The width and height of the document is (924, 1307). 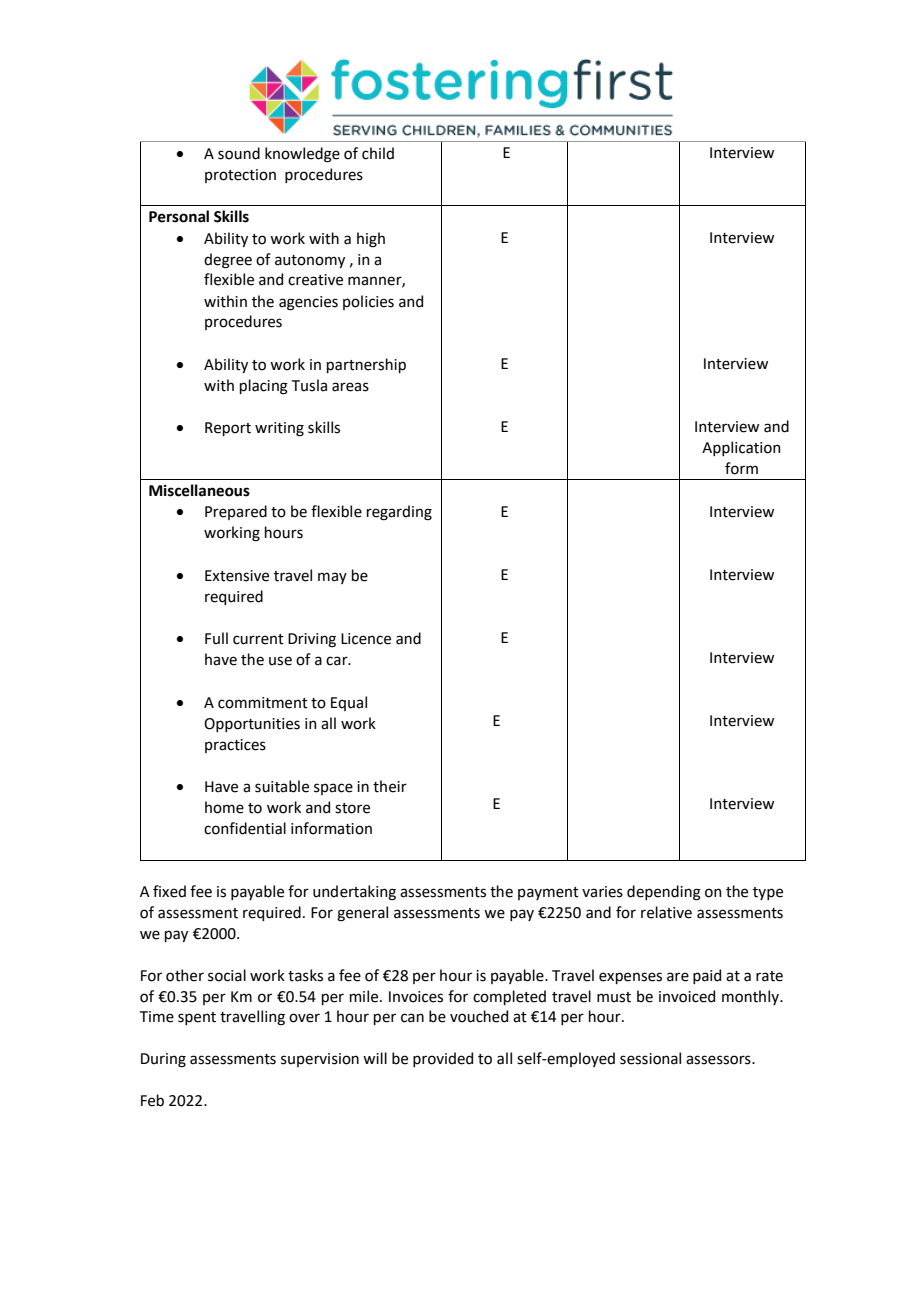 What do you see at coordinates (366, 639) in the document?
I see `Licence` at bounding box center [366, 639].
